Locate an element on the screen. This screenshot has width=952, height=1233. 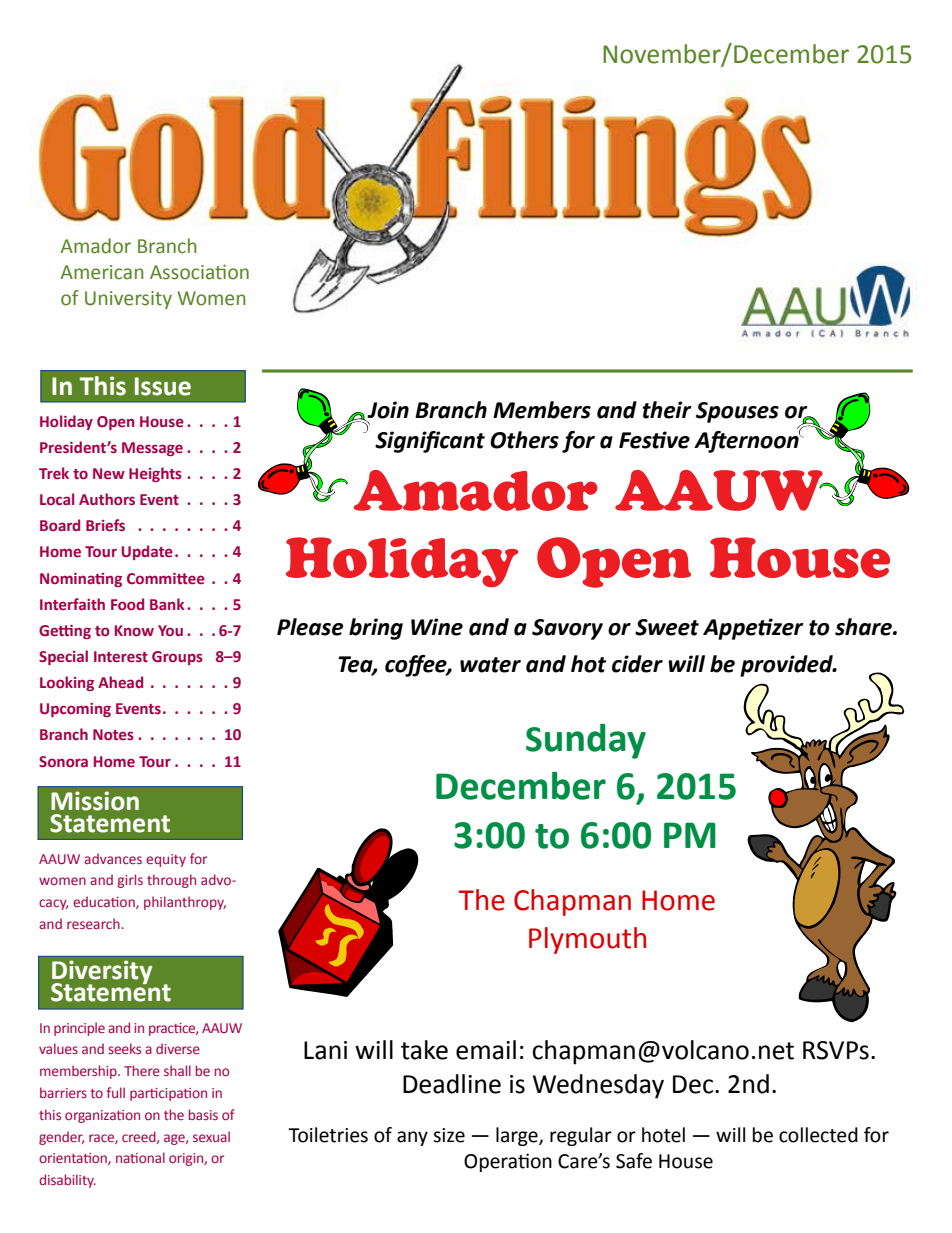
size is located at coordinates (449, 1135).
